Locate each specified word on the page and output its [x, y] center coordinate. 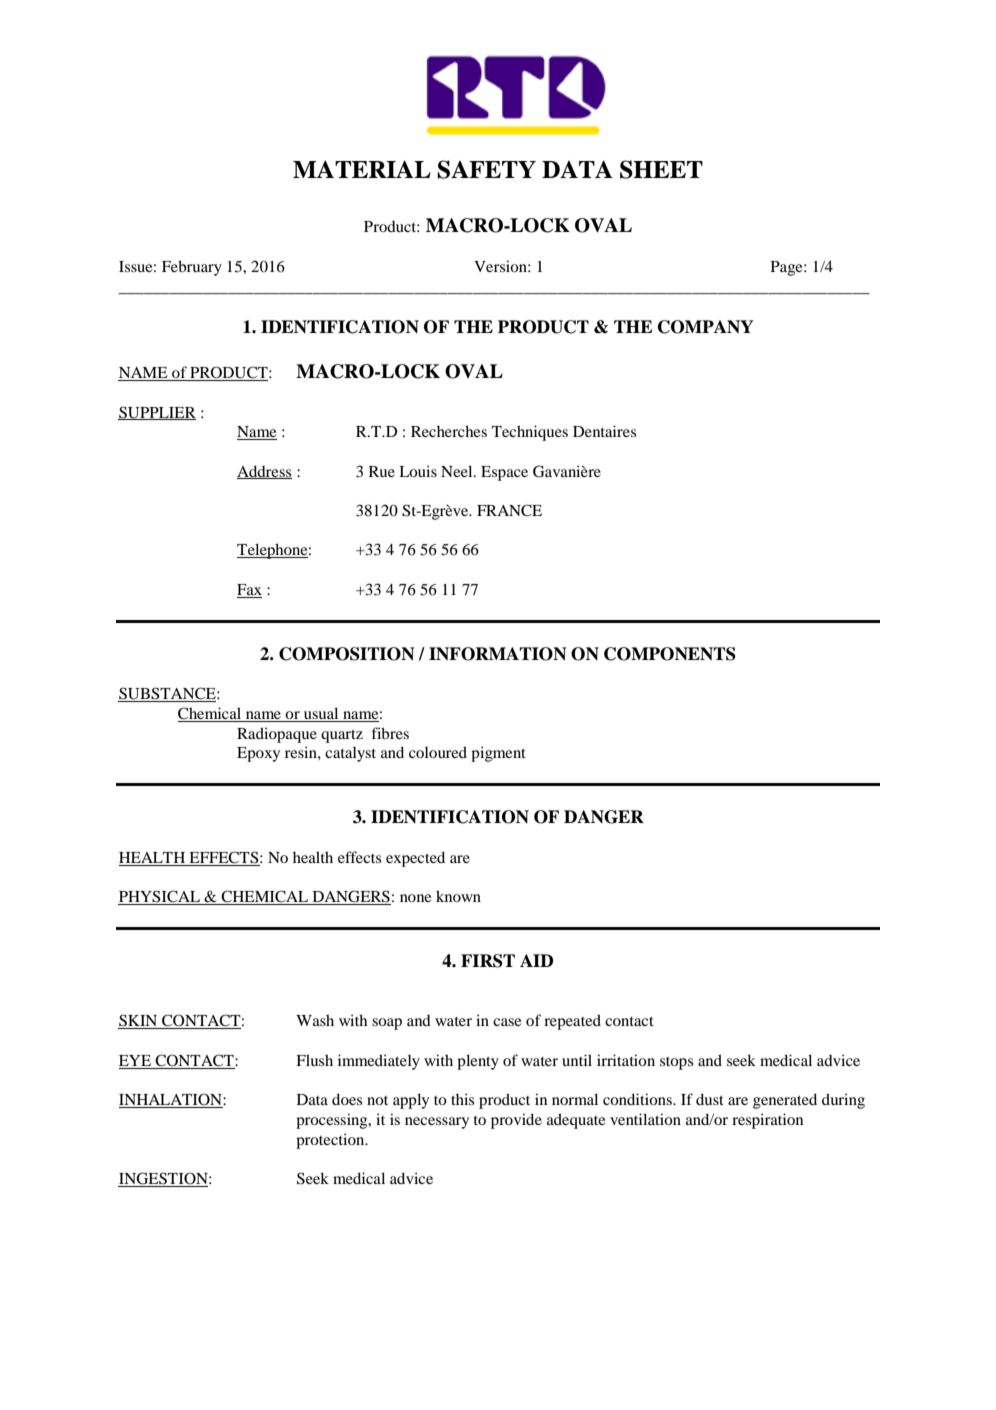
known [458, 896]
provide [516, 1121]
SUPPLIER [157, 413]
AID [536, 960]
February [192, 268]
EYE [135, 1060]
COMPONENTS [670, 654]
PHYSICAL [160, 897]
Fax [249, 589]
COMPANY [705, 327]
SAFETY [486, 169]
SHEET [661, 169]
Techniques [530, 433]
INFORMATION [497, 654]
